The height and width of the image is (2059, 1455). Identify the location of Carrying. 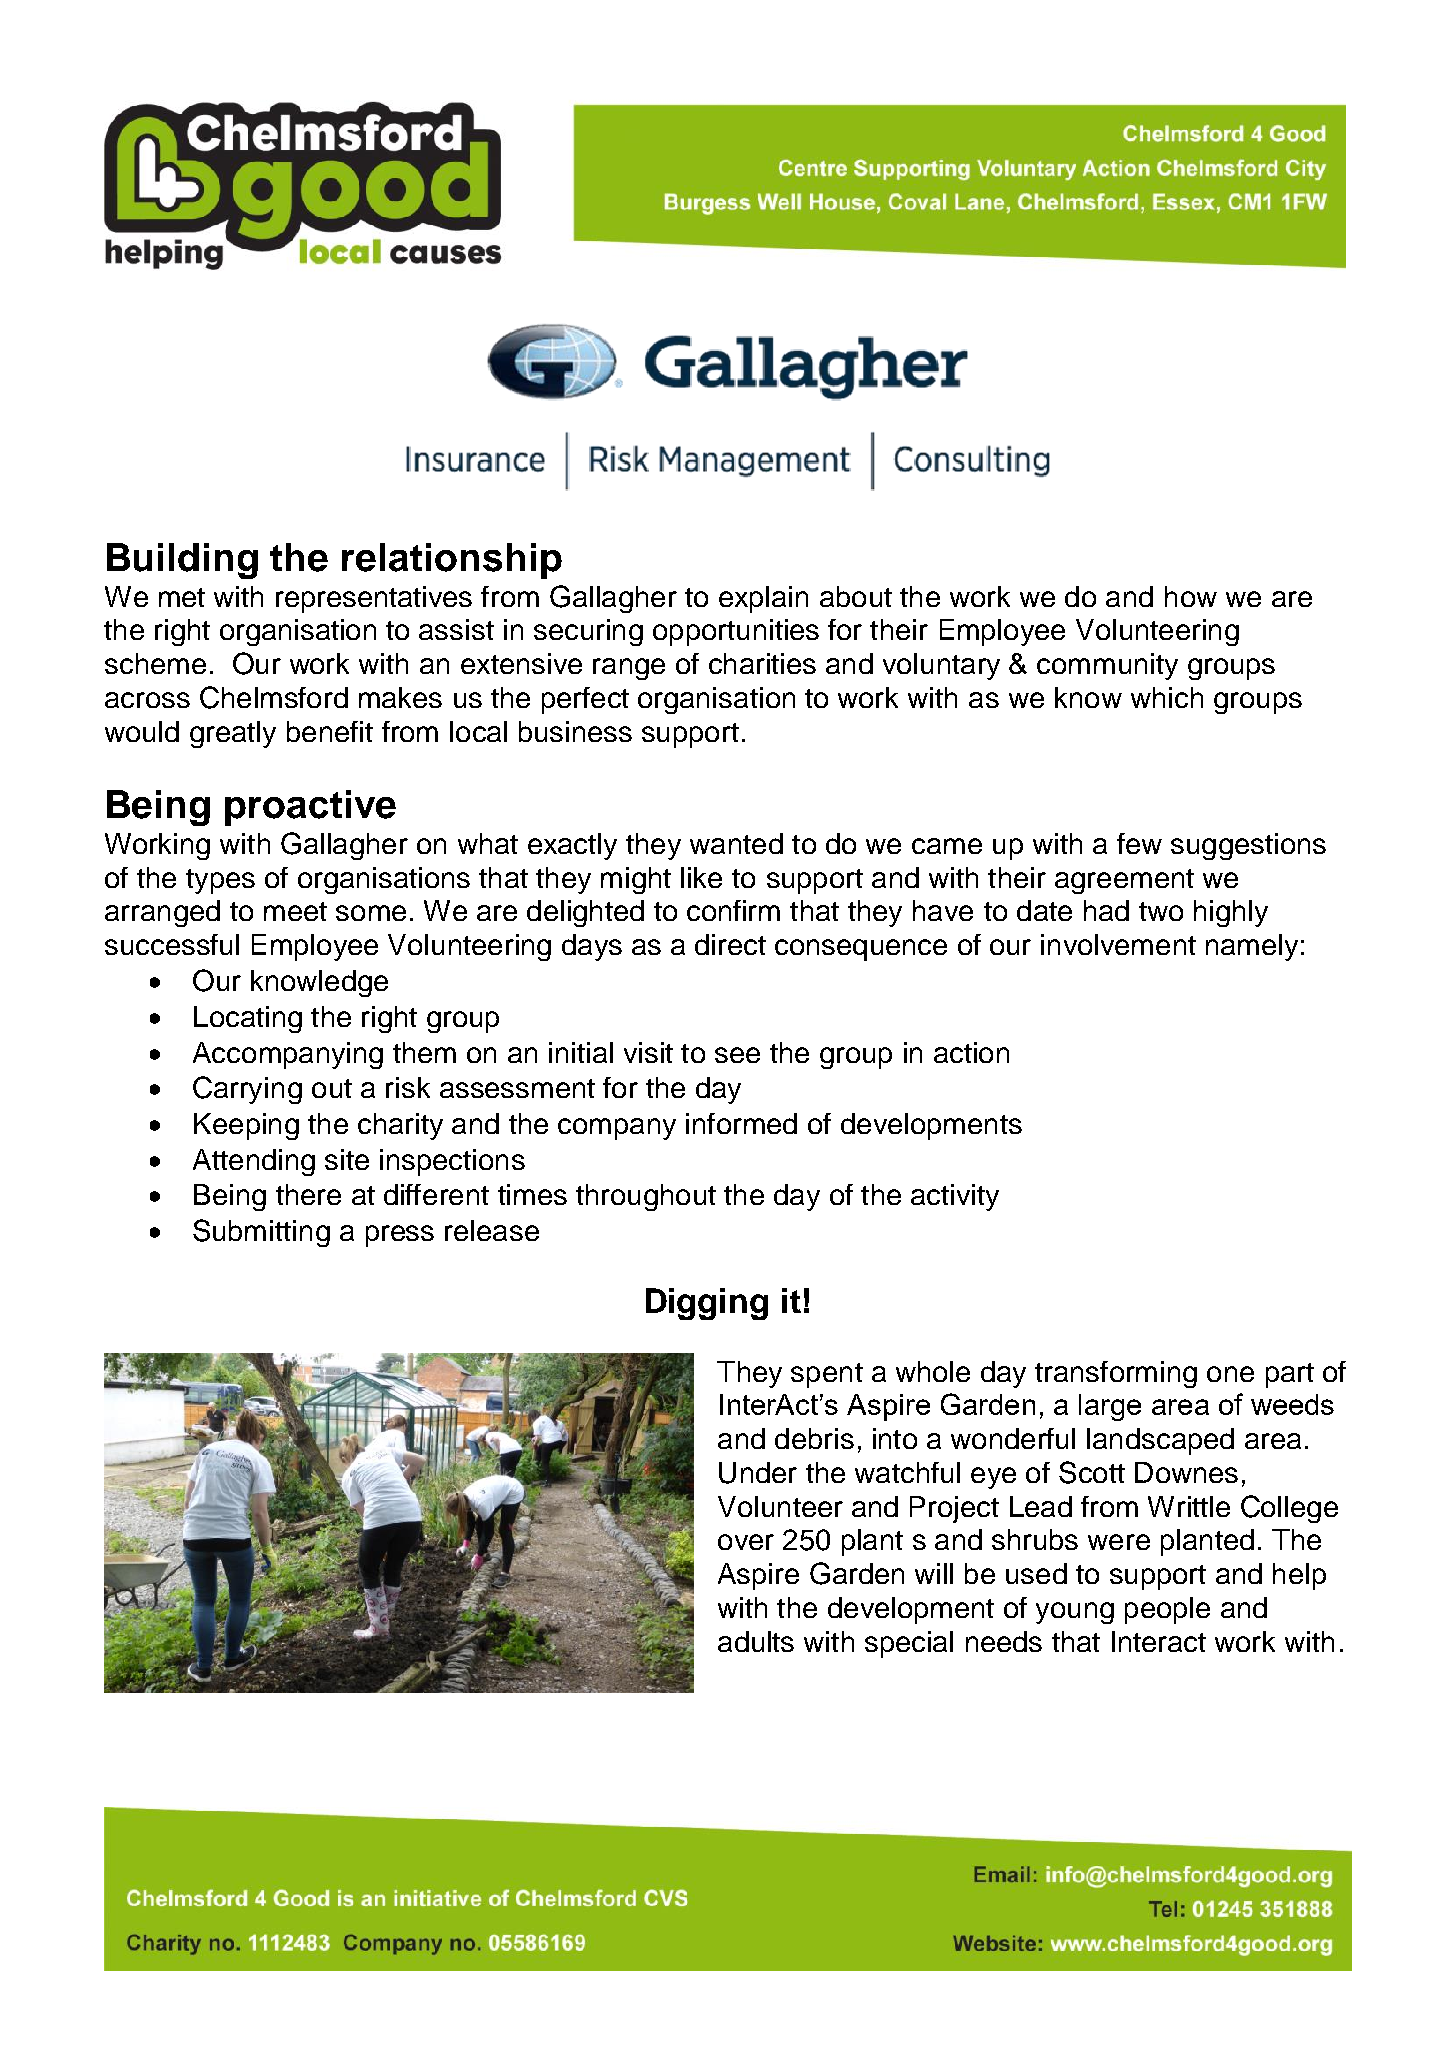
(247, 1090).
